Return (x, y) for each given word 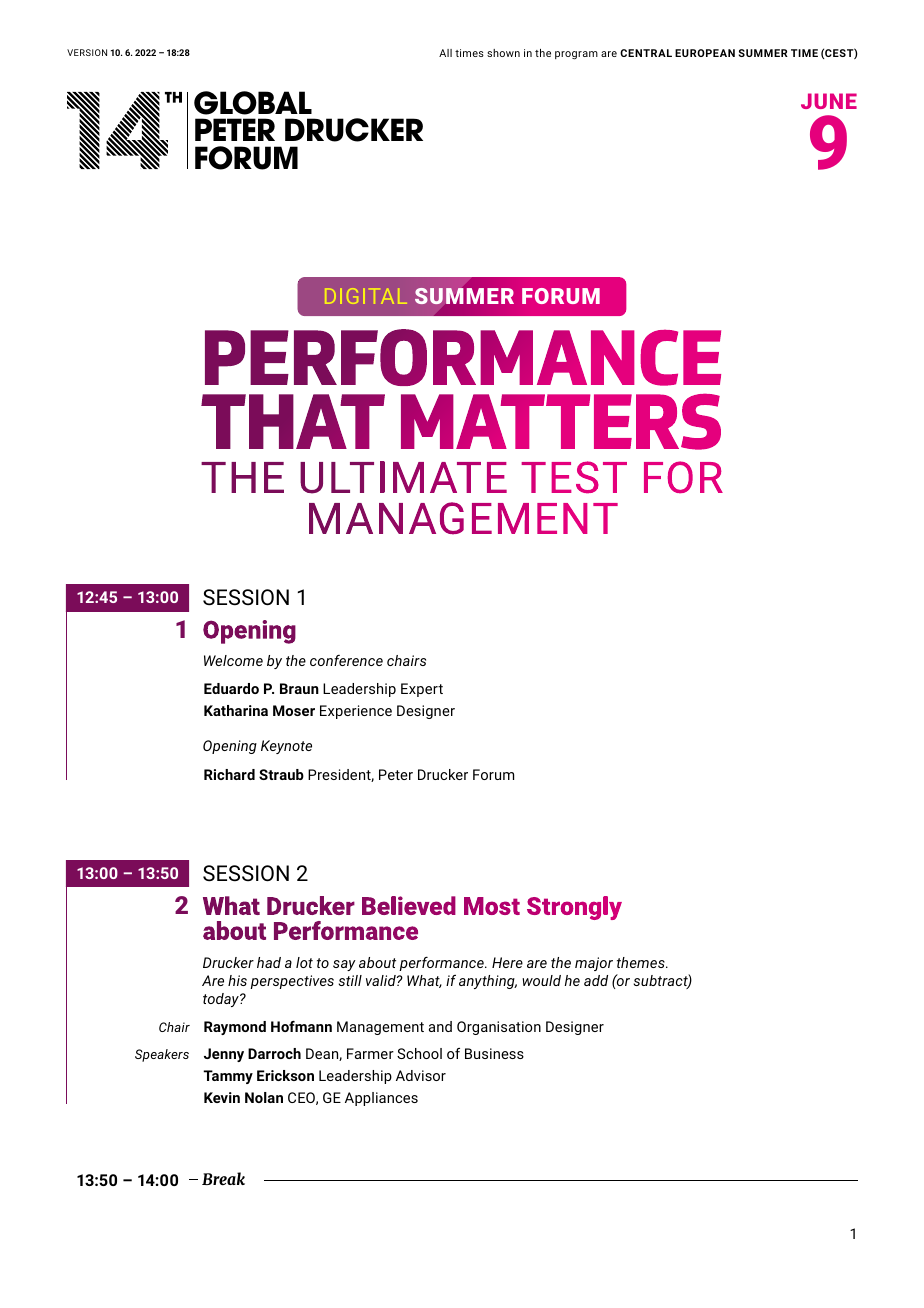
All (445, 53)
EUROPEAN (705, 53)
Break (223, 1178)
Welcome (233, 660)
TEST (574, 477)
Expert (422, 690)
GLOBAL (253, 103)
